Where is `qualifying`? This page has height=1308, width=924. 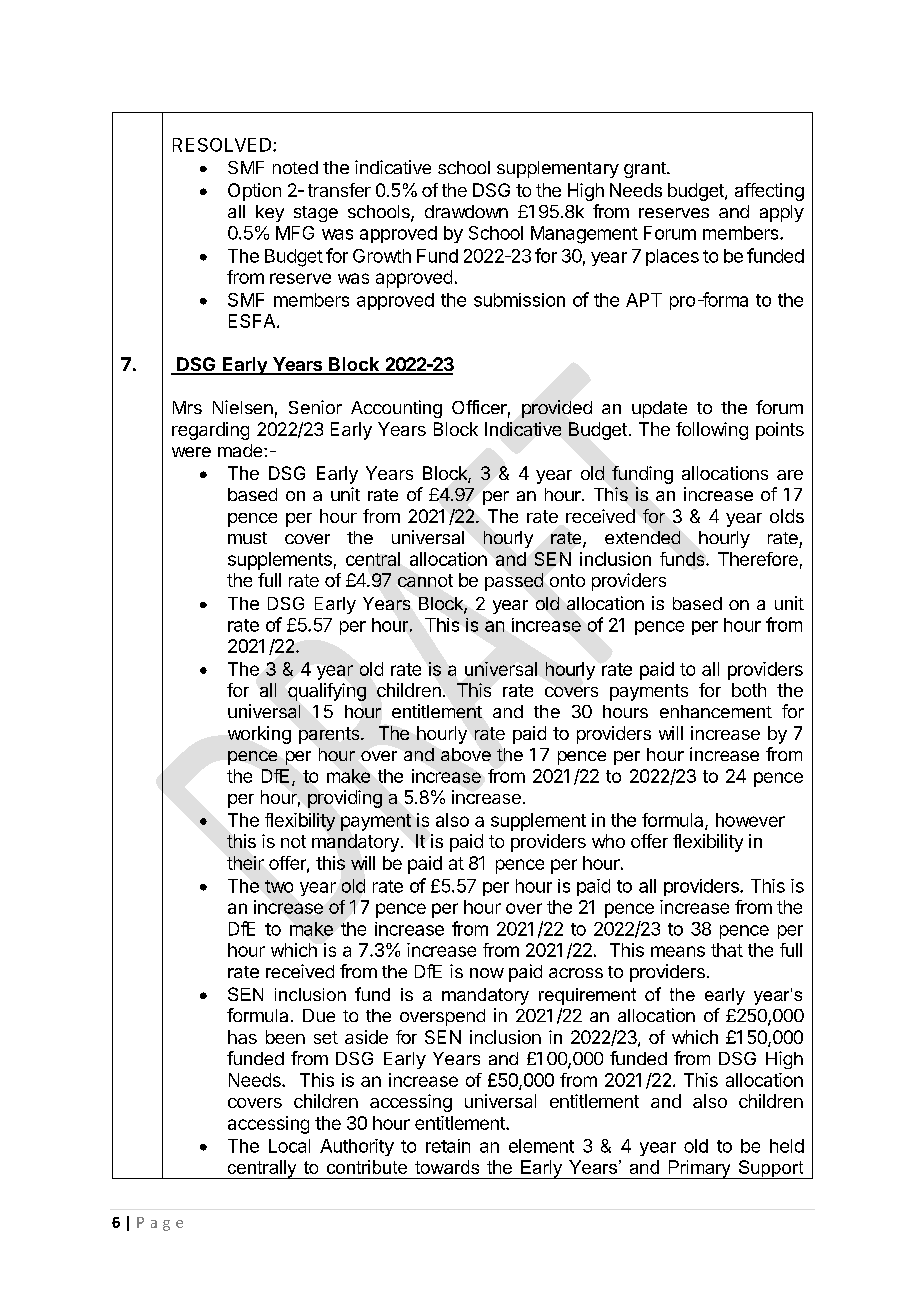 qualifying is located at coordinates (327, 692).
